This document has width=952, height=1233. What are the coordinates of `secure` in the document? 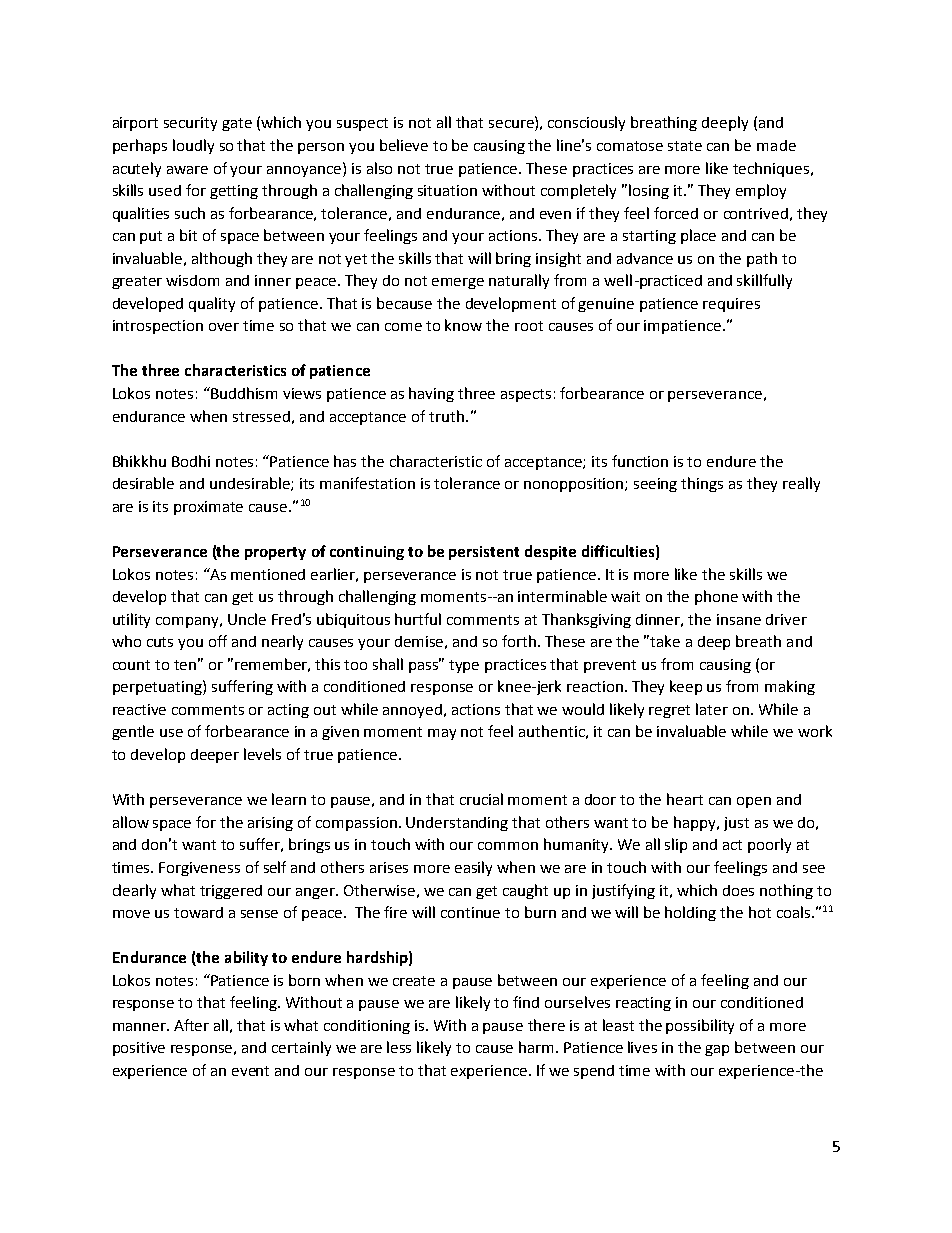 It's located at (512, 125).
